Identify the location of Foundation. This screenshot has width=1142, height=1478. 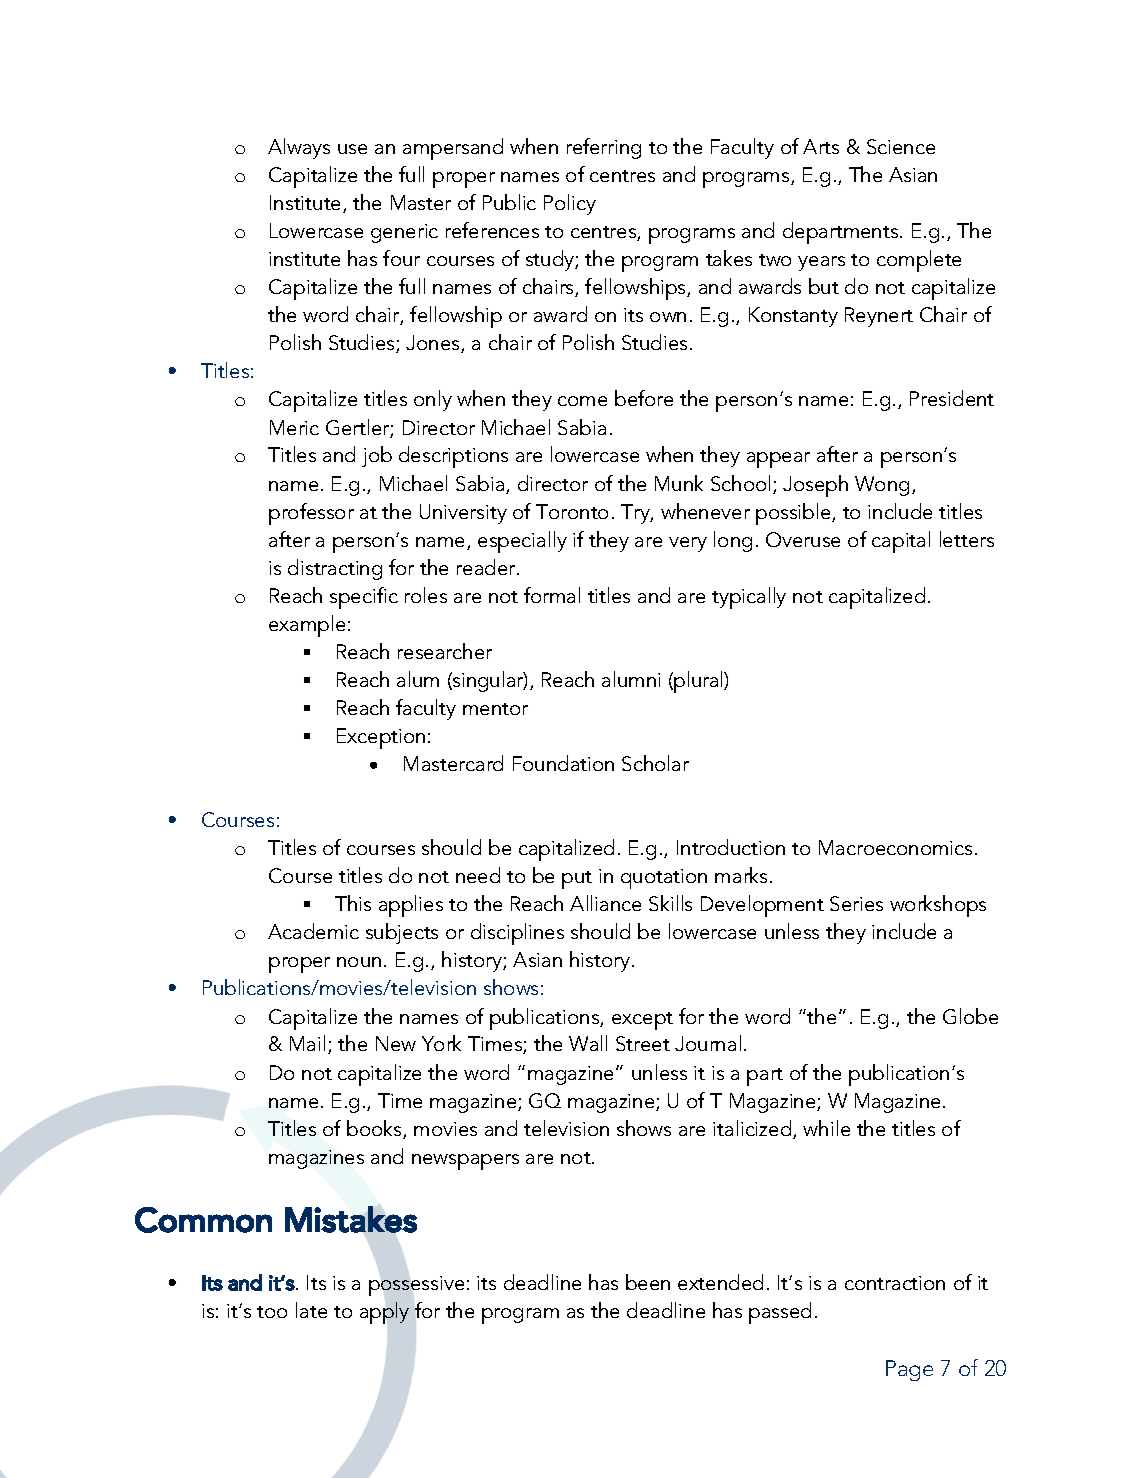
(563, 763).
